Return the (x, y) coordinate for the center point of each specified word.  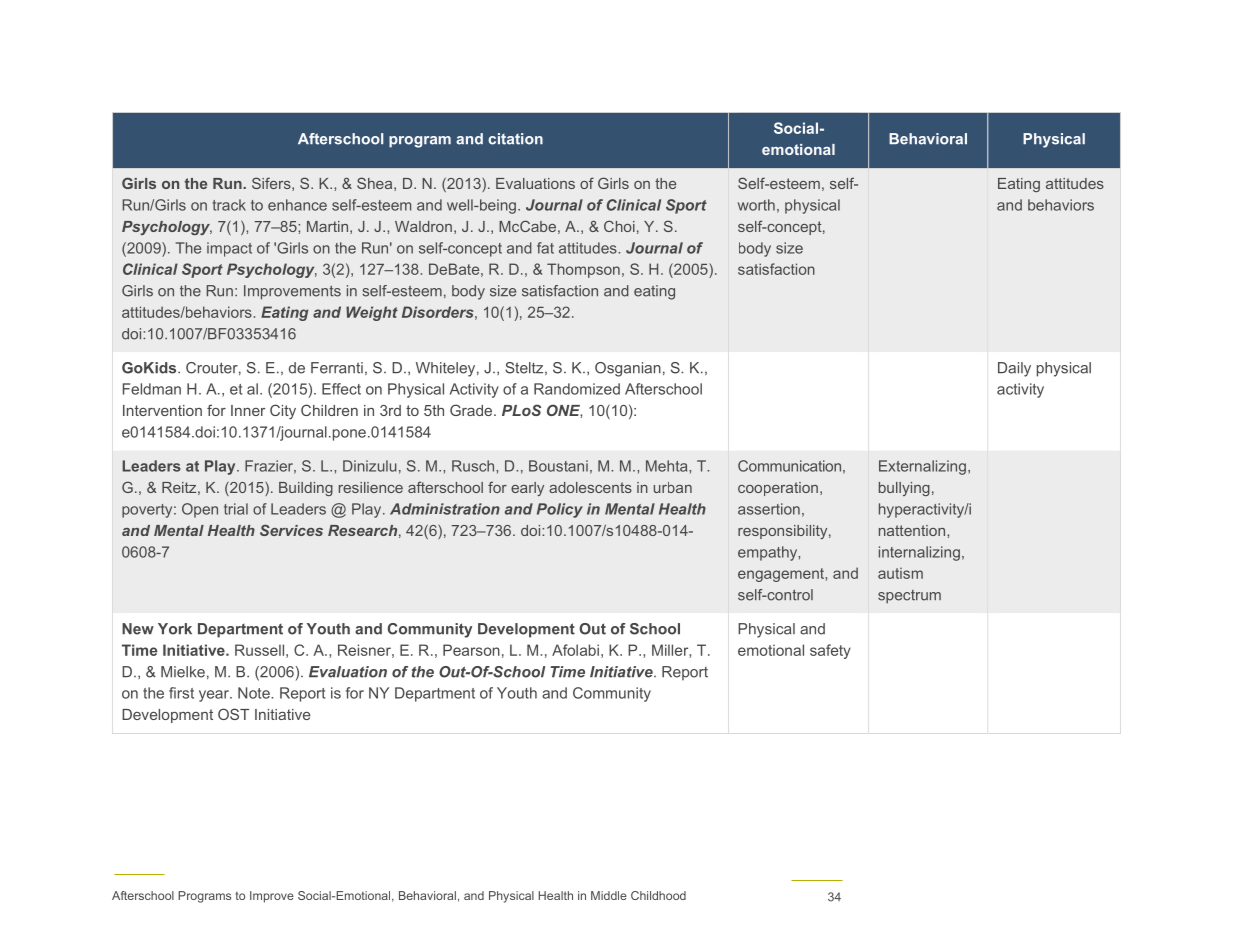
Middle (609, 895)
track (229, 205)
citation (515, 139)
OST (233, 714)
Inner (248, 410)
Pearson (471, 650)
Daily (1014, 369)
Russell (259, 650)
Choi (619, 226)
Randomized (577, 389)
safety (830, 651)
